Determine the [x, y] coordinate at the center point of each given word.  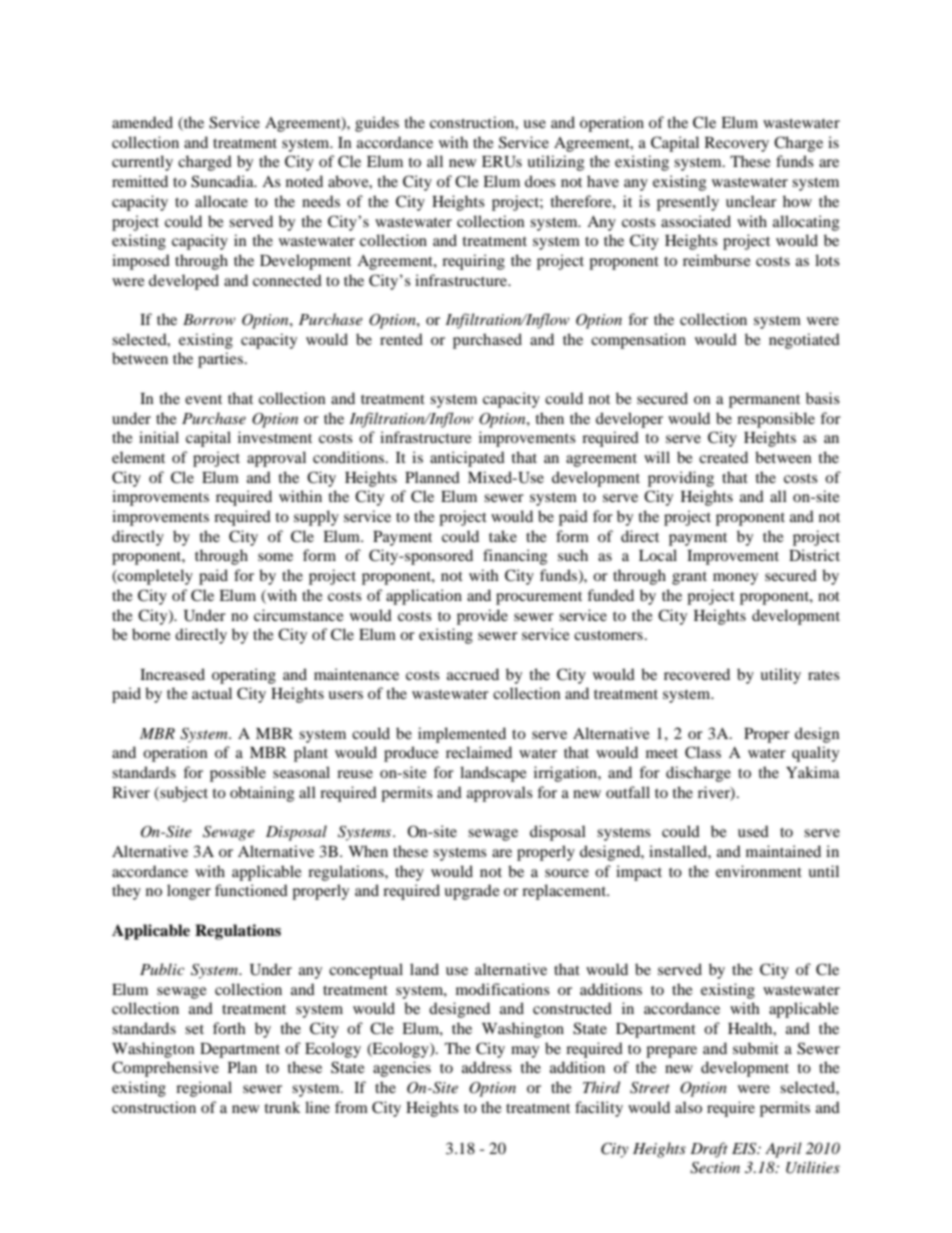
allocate [221, 201]
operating [244, 676]
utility [780, 676]
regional [204, 1089]
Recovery [737, 144]
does [540, 181]
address [487, 1067]
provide [482, 617]
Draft [709, 1150]
